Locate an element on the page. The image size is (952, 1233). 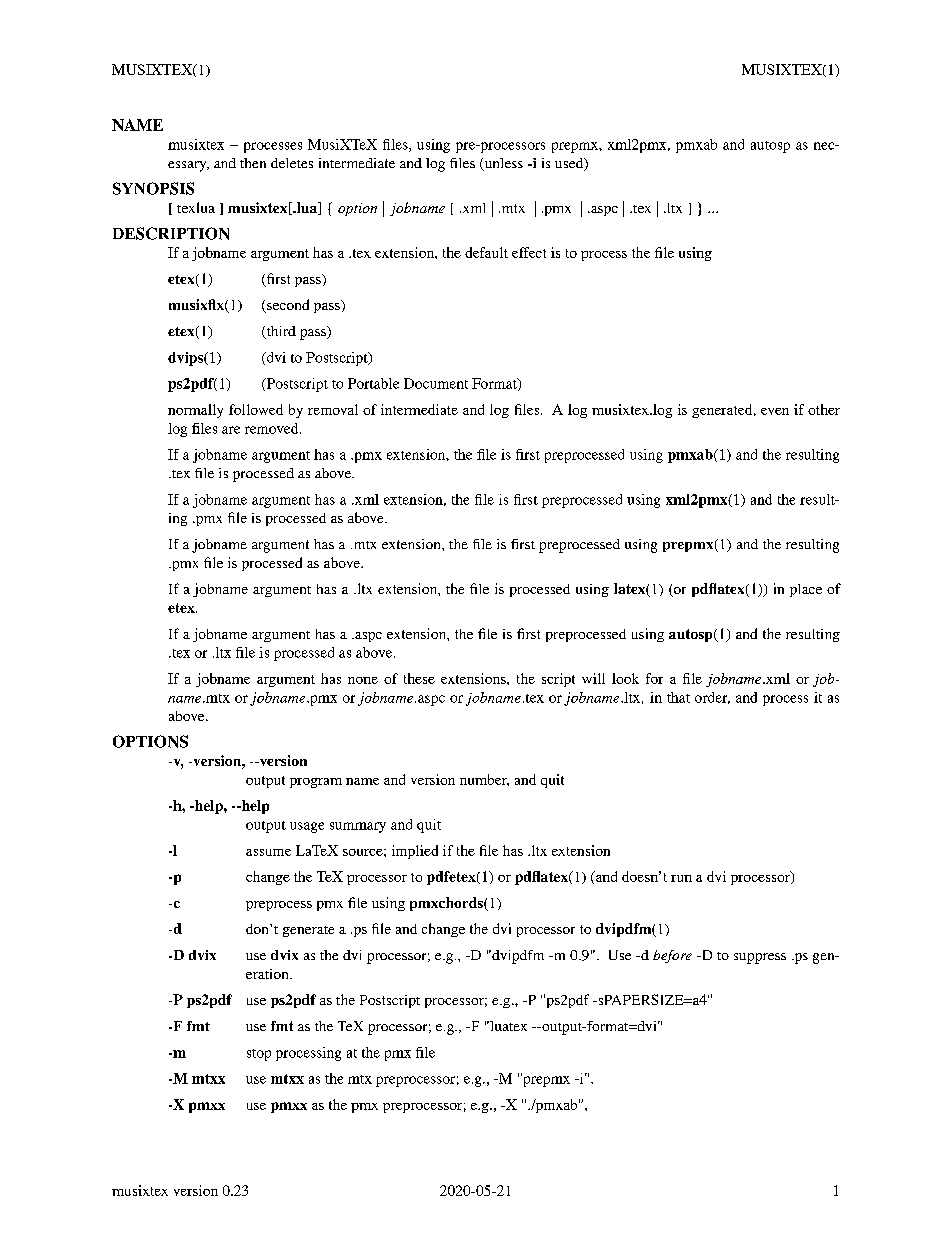
stop is located at coordinates (259, 1055).
